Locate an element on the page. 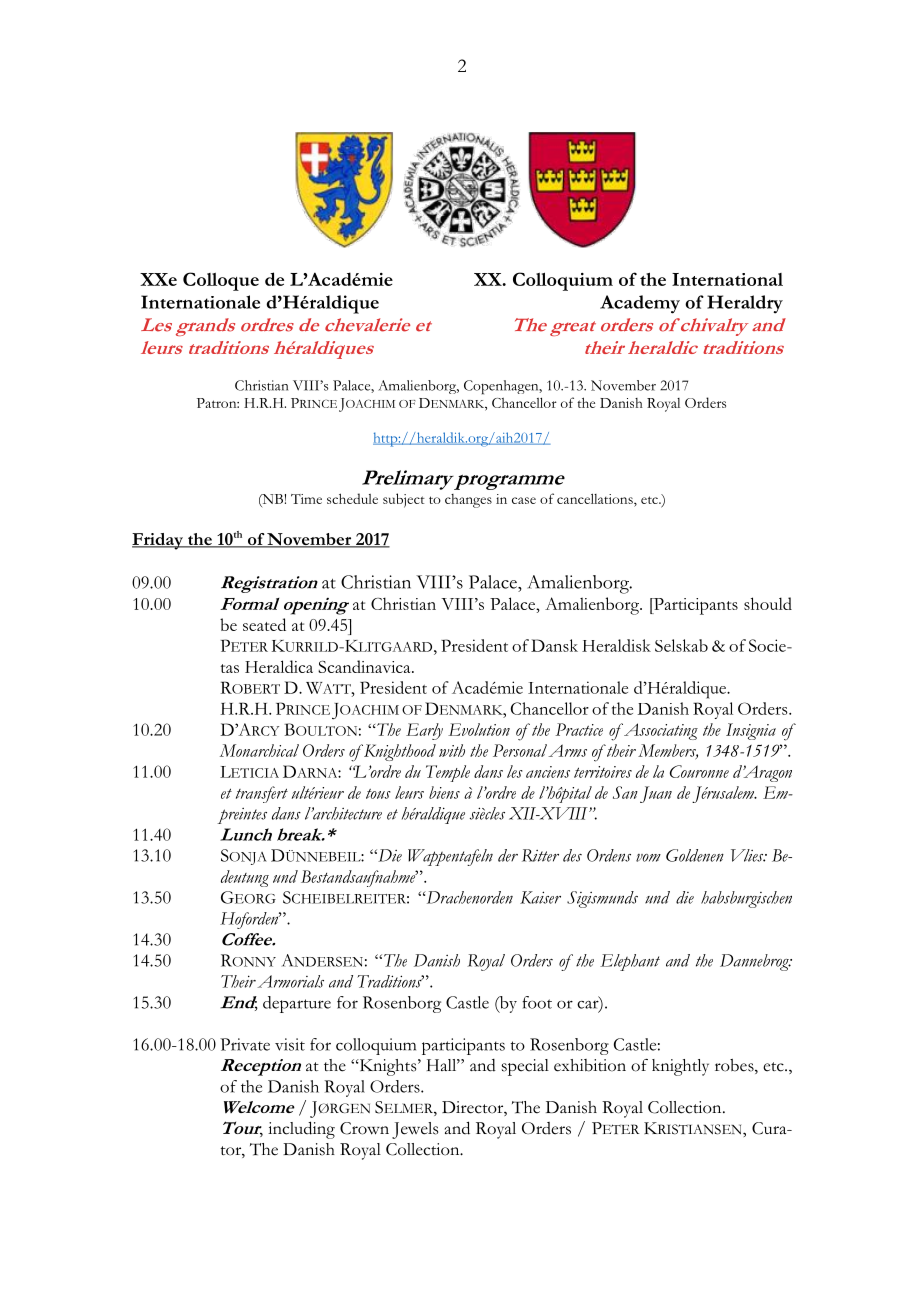  Heraldry is located at coordinates (745, 304).
